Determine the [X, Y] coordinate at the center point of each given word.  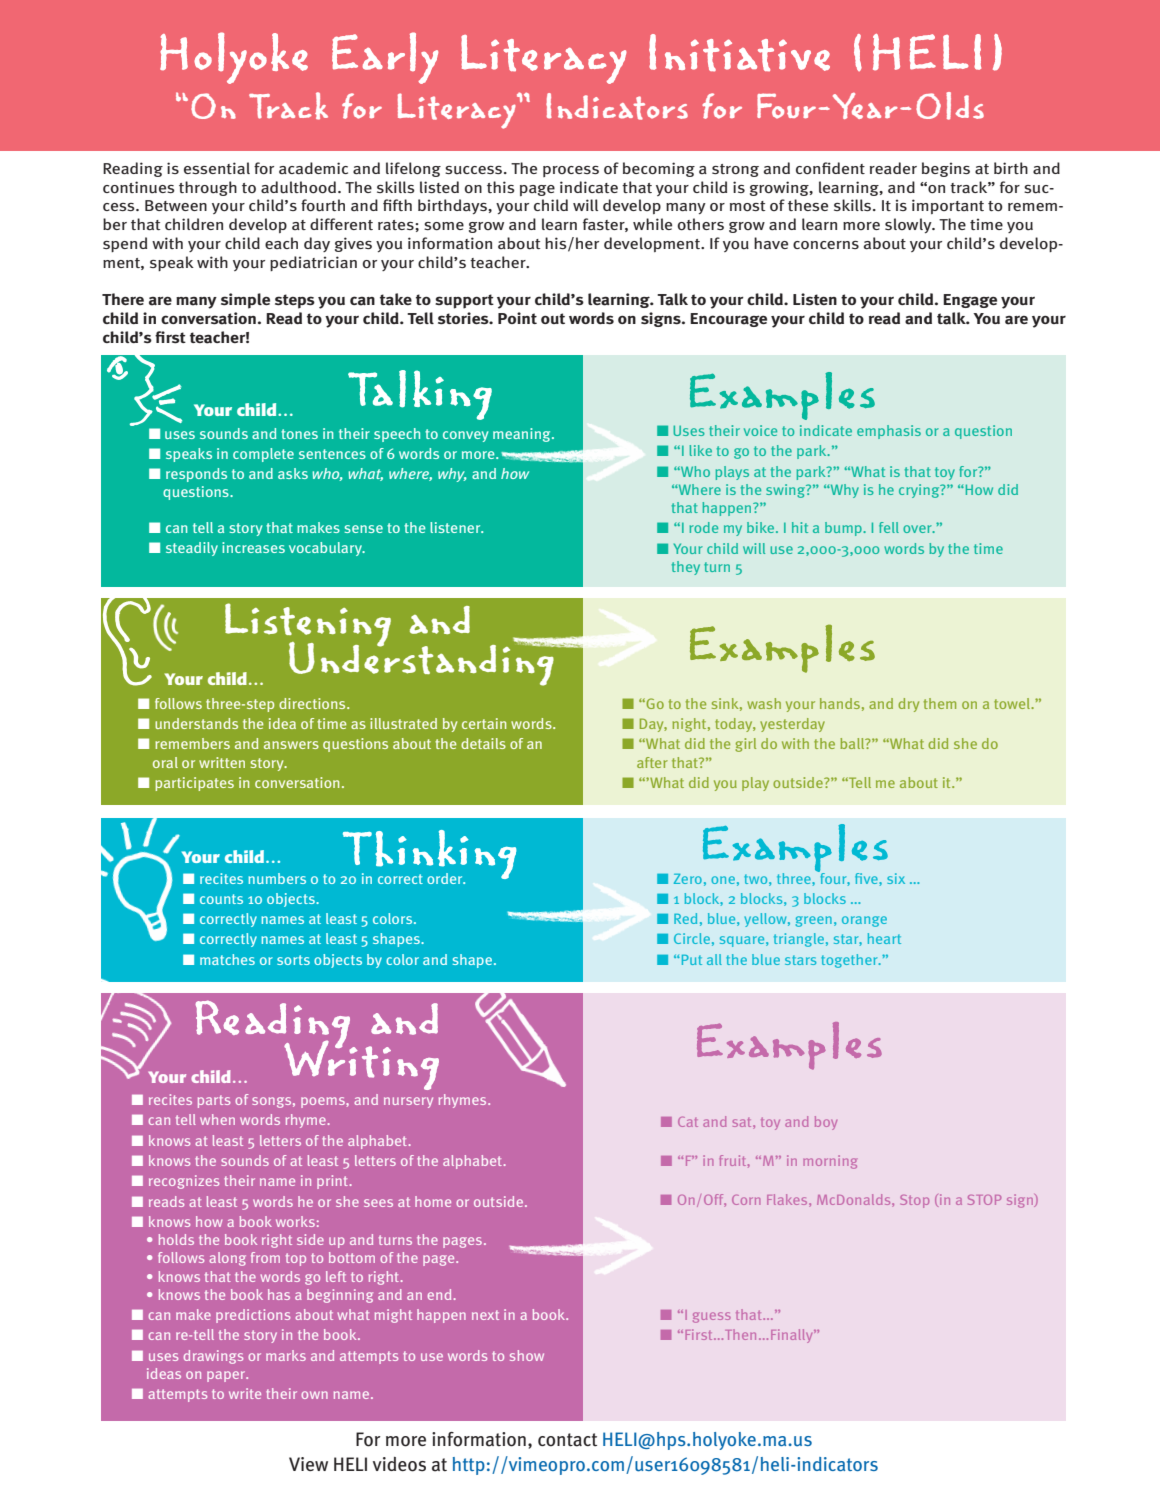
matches [227, 959]
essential [217, 168]
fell [889, 527]
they [686, 568]
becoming [659, 169]
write [245, 1393]
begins [946, 169]
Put [692, 960]
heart [884, 938]
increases [253, 547]
